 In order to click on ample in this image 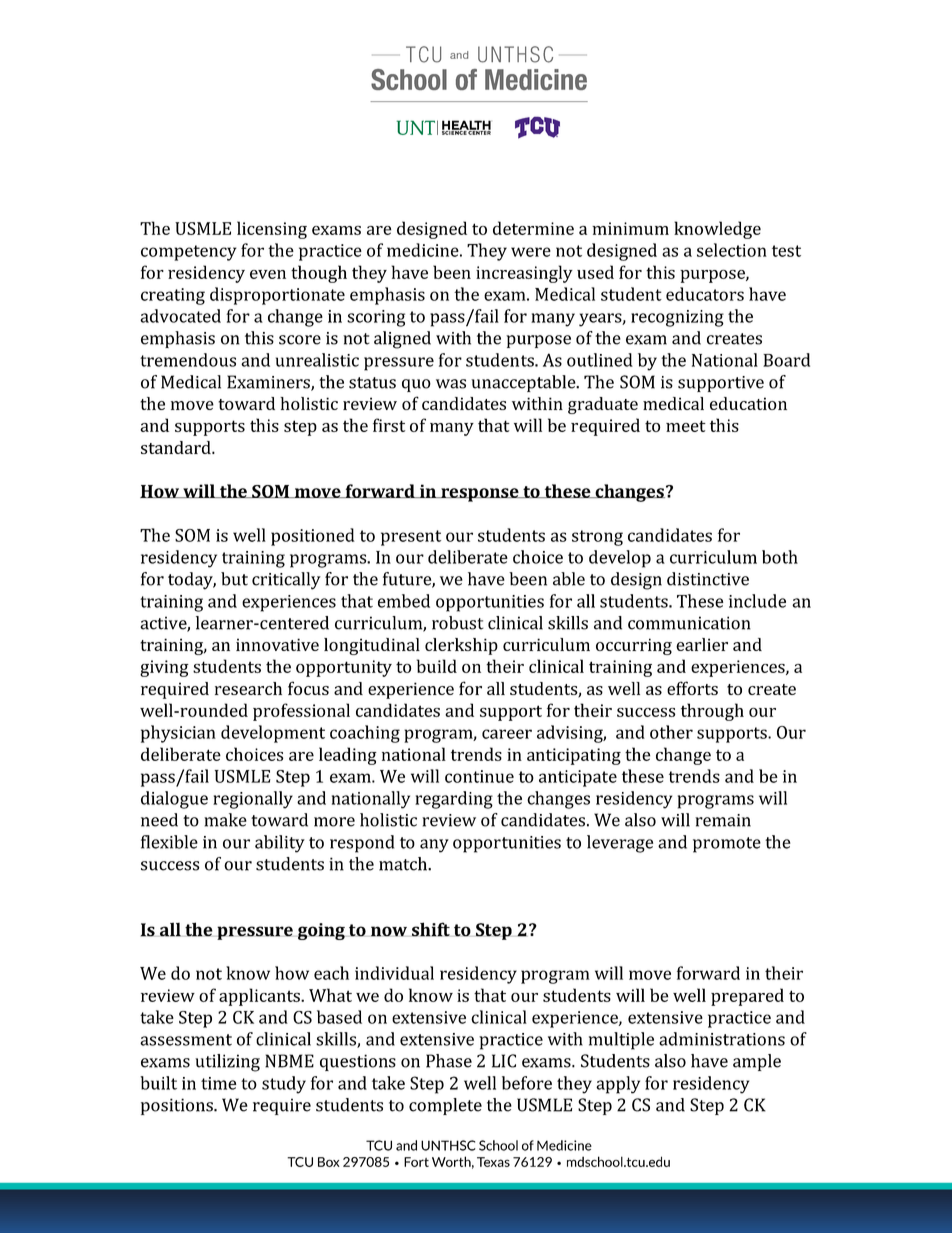, I will do `click(757, 1062)`.
